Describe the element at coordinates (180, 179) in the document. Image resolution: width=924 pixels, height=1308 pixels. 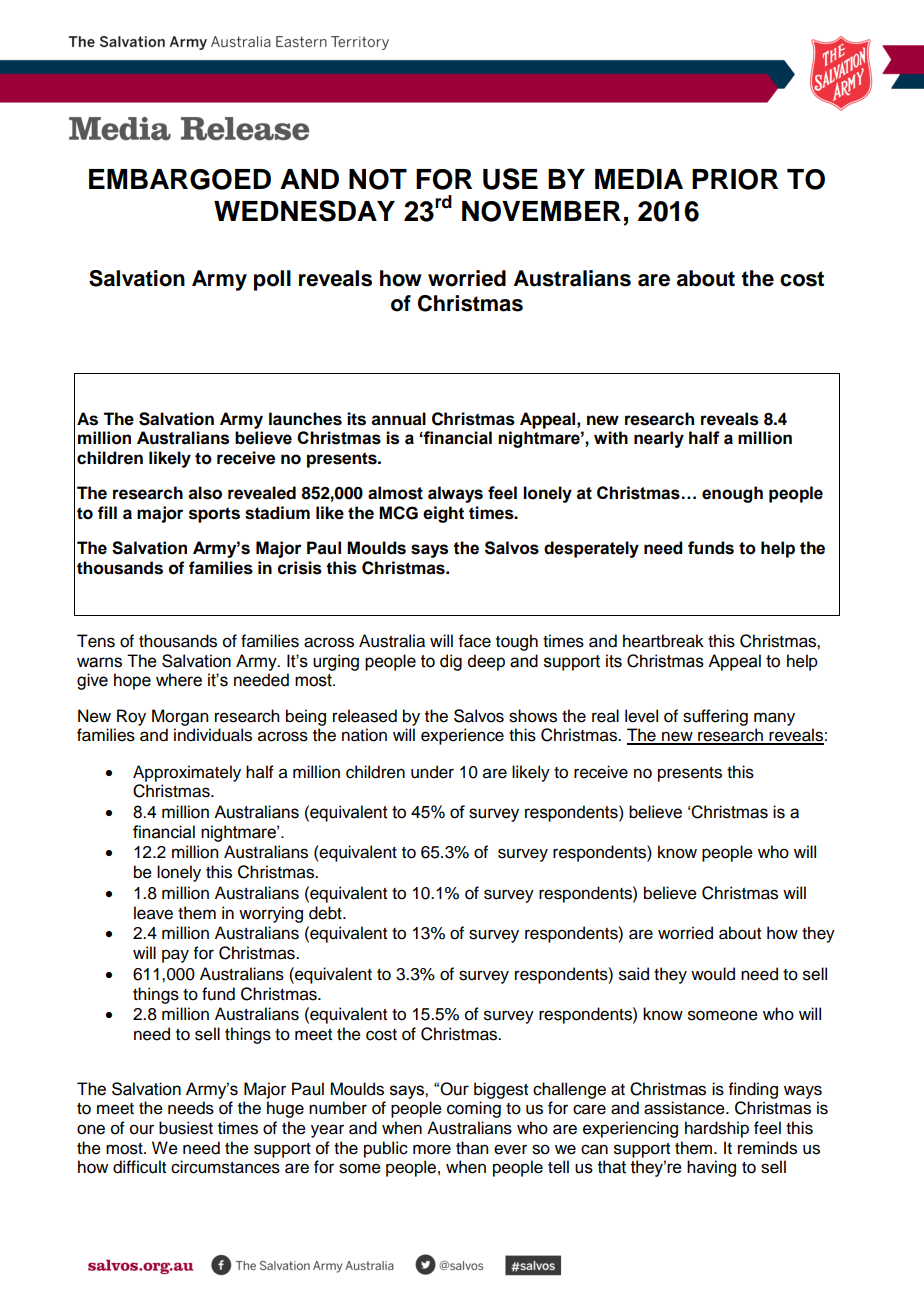
I see `EMBARGOED` at that location.
